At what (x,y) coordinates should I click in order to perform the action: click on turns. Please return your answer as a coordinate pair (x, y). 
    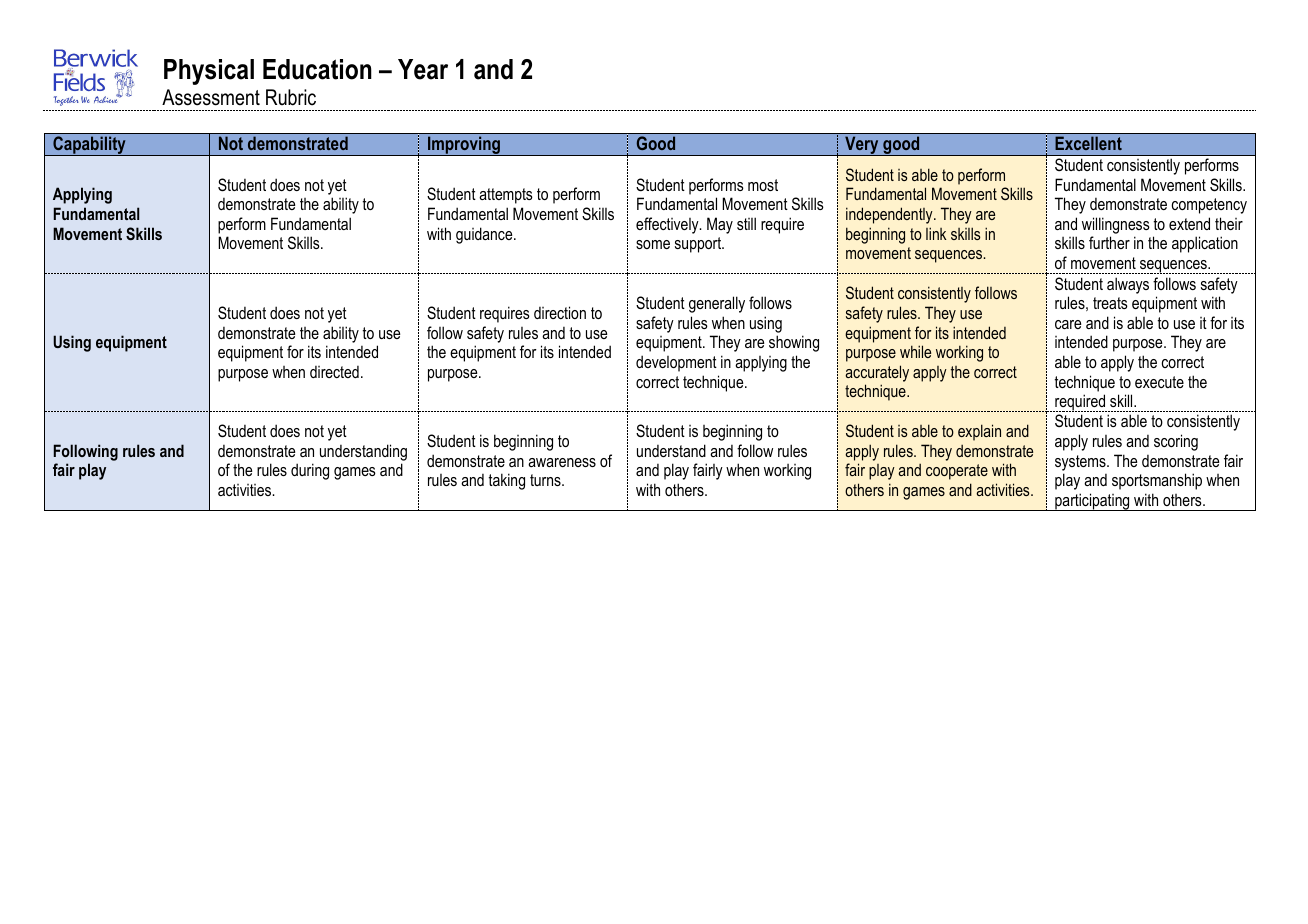
    Looking at the image, I should click on (546, 480).
